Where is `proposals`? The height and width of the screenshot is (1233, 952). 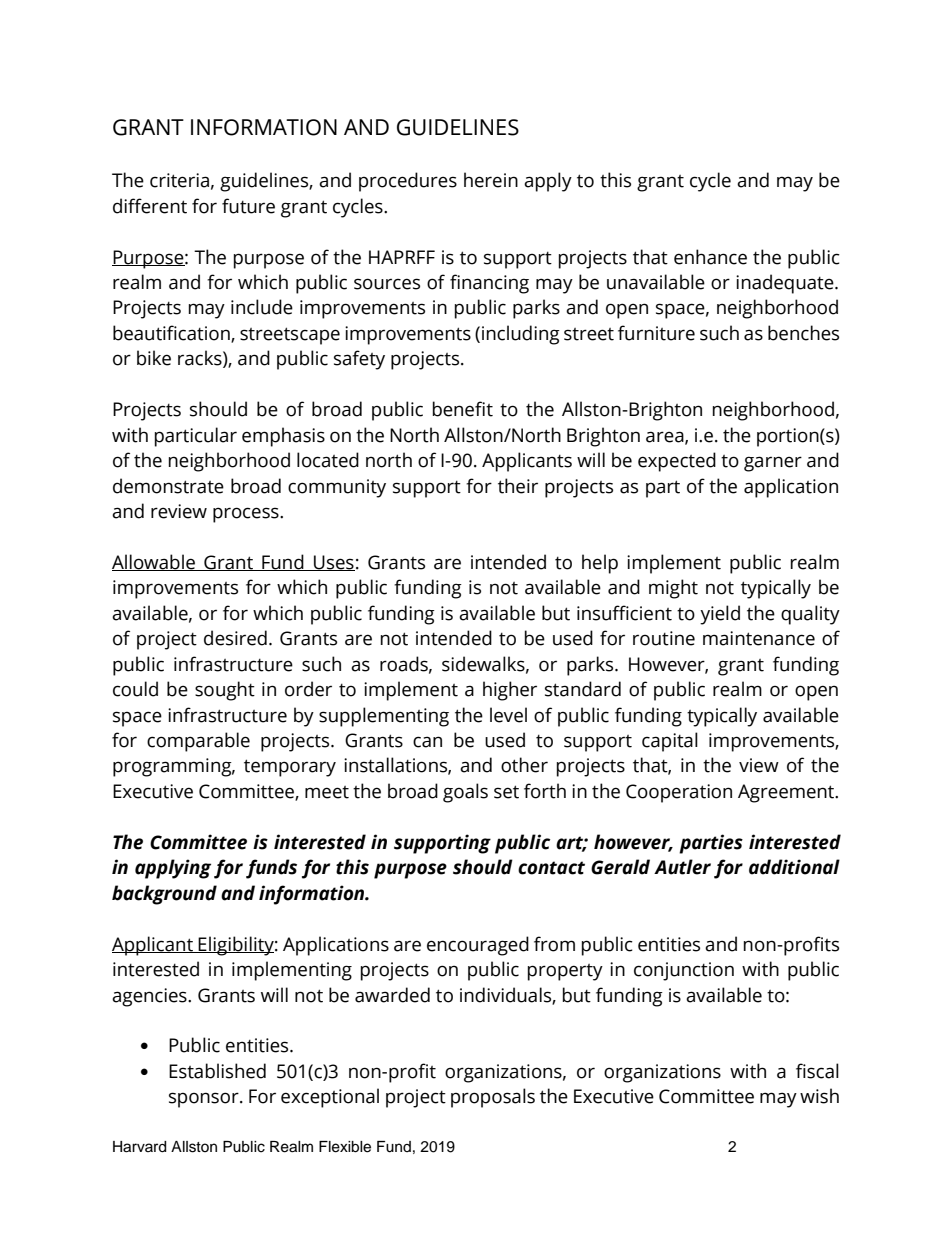
proposals is located at coordinates (493, 1098).
